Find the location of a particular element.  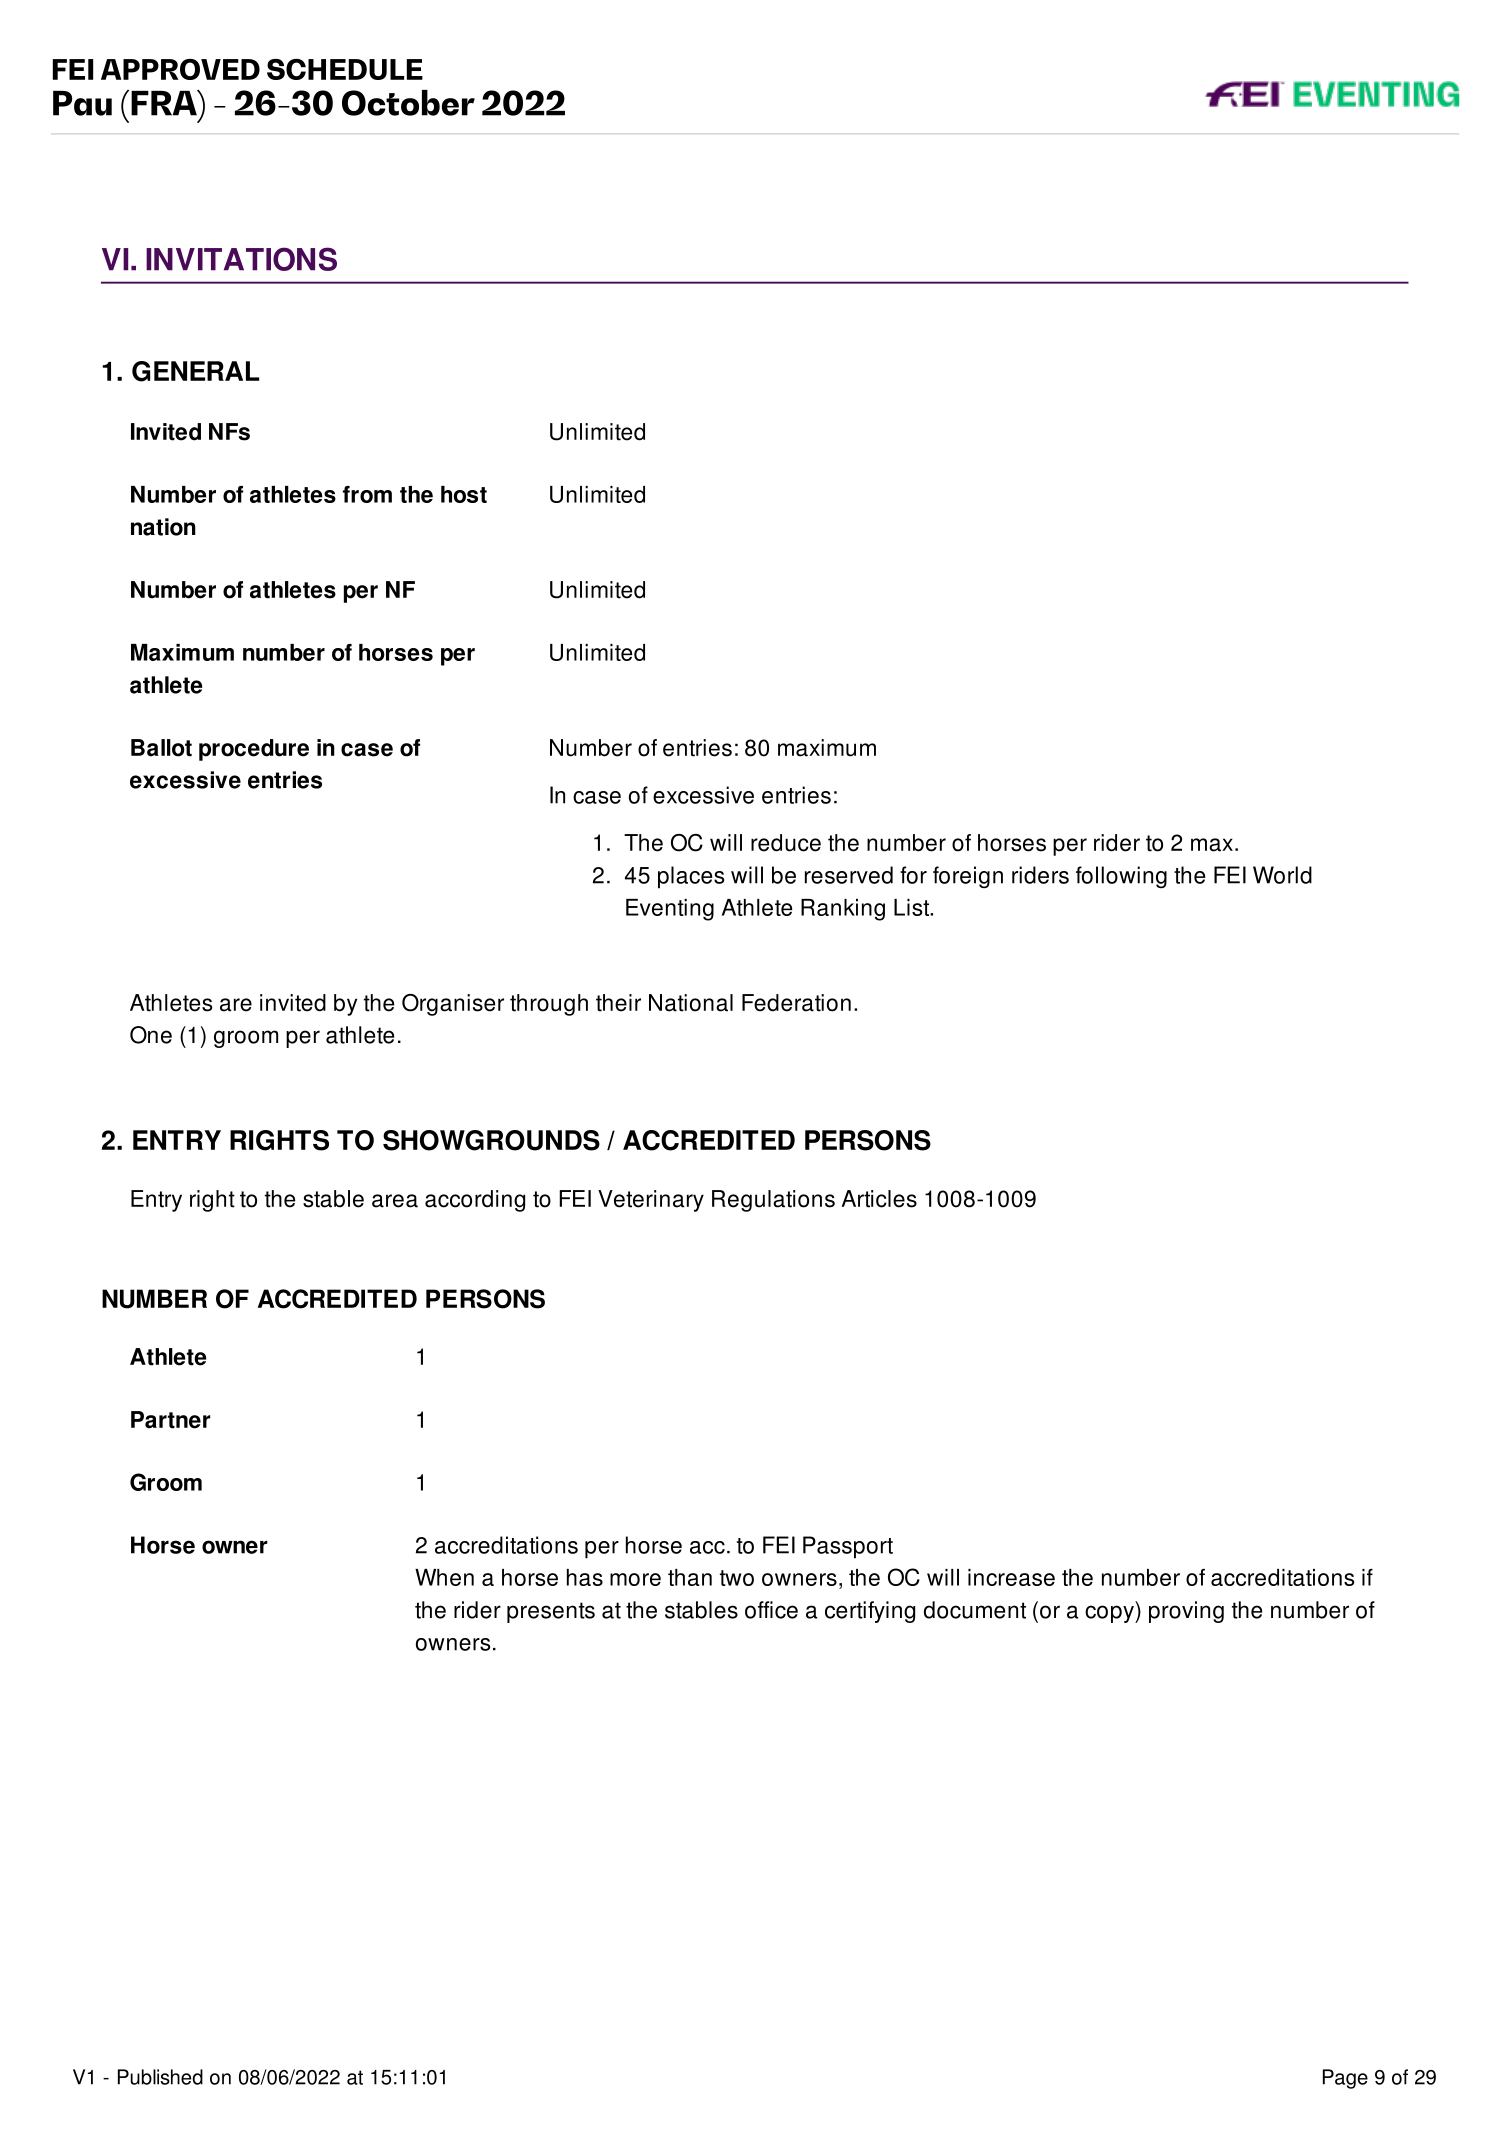

Published is located at coordinates (160, 2077).
